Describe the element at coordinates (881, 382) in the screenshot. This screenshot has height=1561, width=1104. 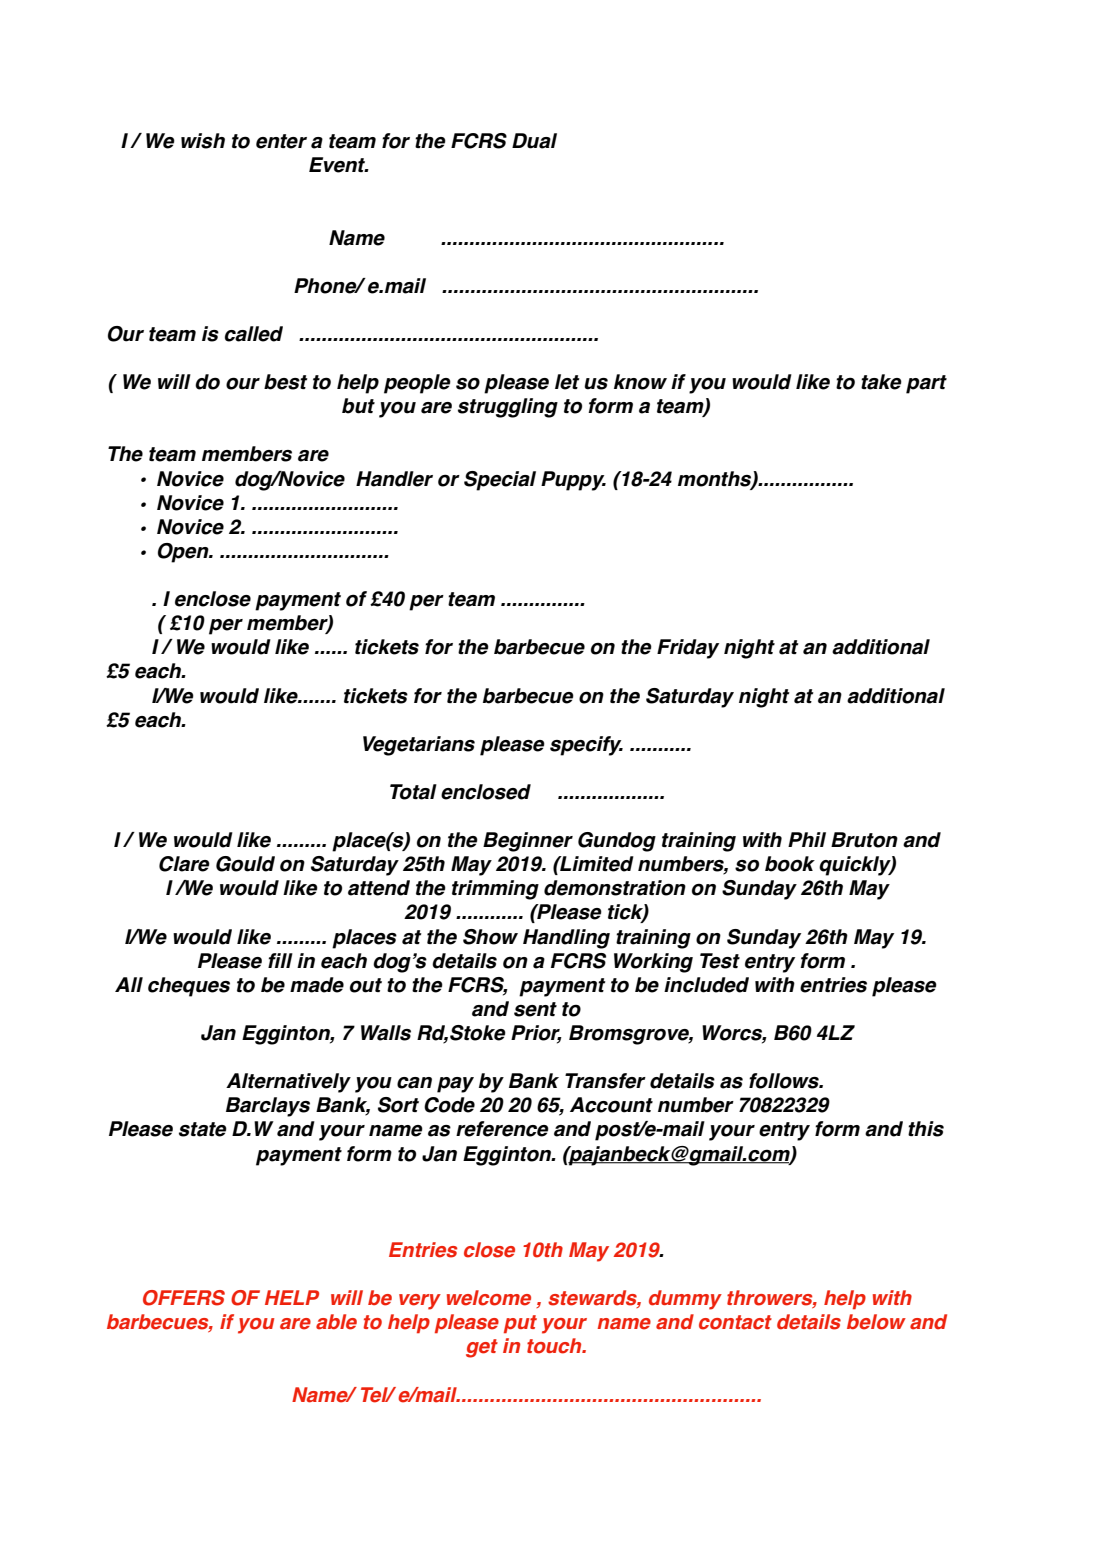
I see `take` at that location.
